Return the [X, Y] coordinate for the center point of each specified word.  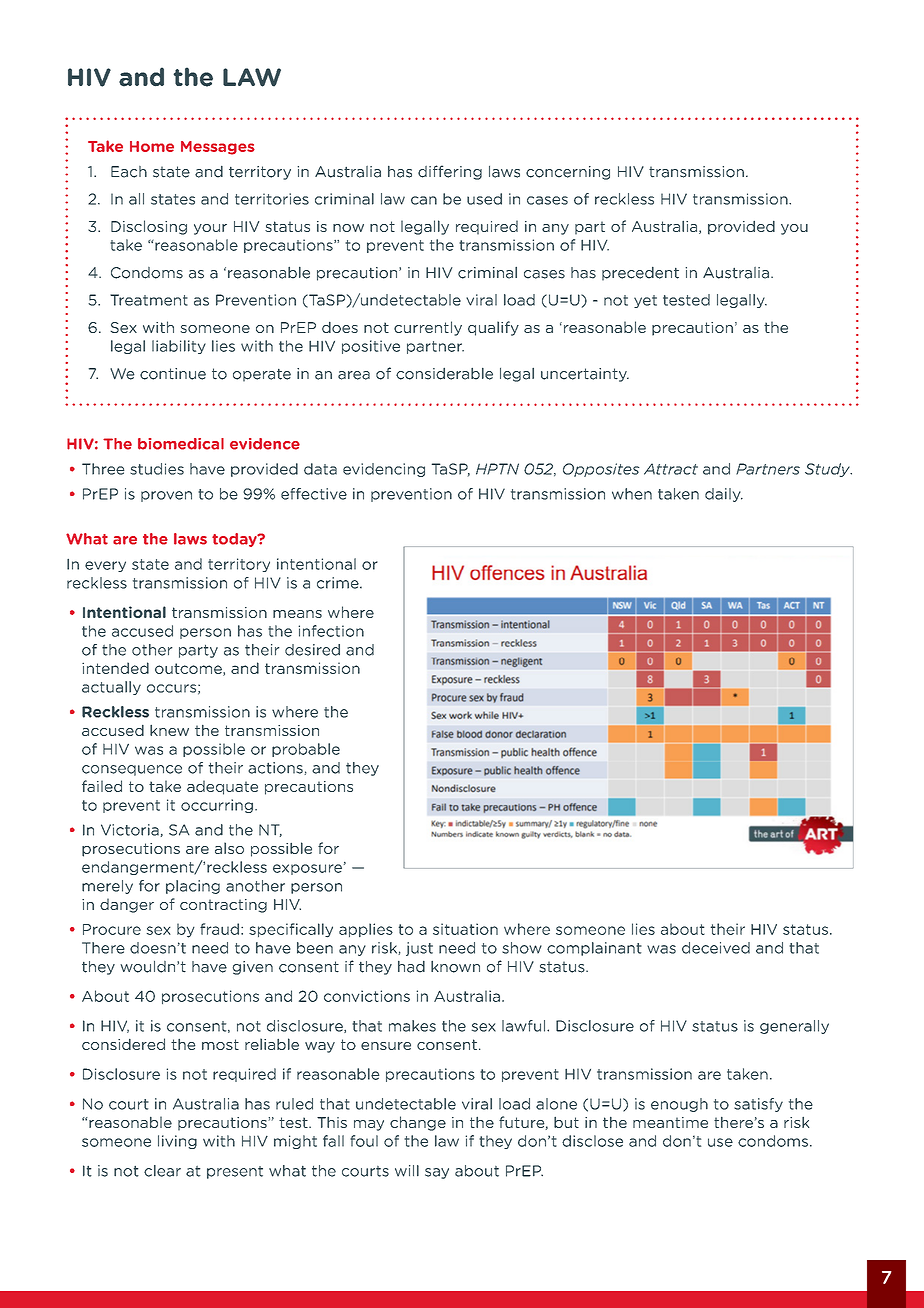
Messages [218, 148]
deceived [716, 948]
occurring [217, 806]
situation [465, 929]
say [437, 1173]
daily [724, 495]
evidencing [384, 470]
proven [166, 496]
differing [450, 172]
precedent [640, 274]
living [177, 1142]
